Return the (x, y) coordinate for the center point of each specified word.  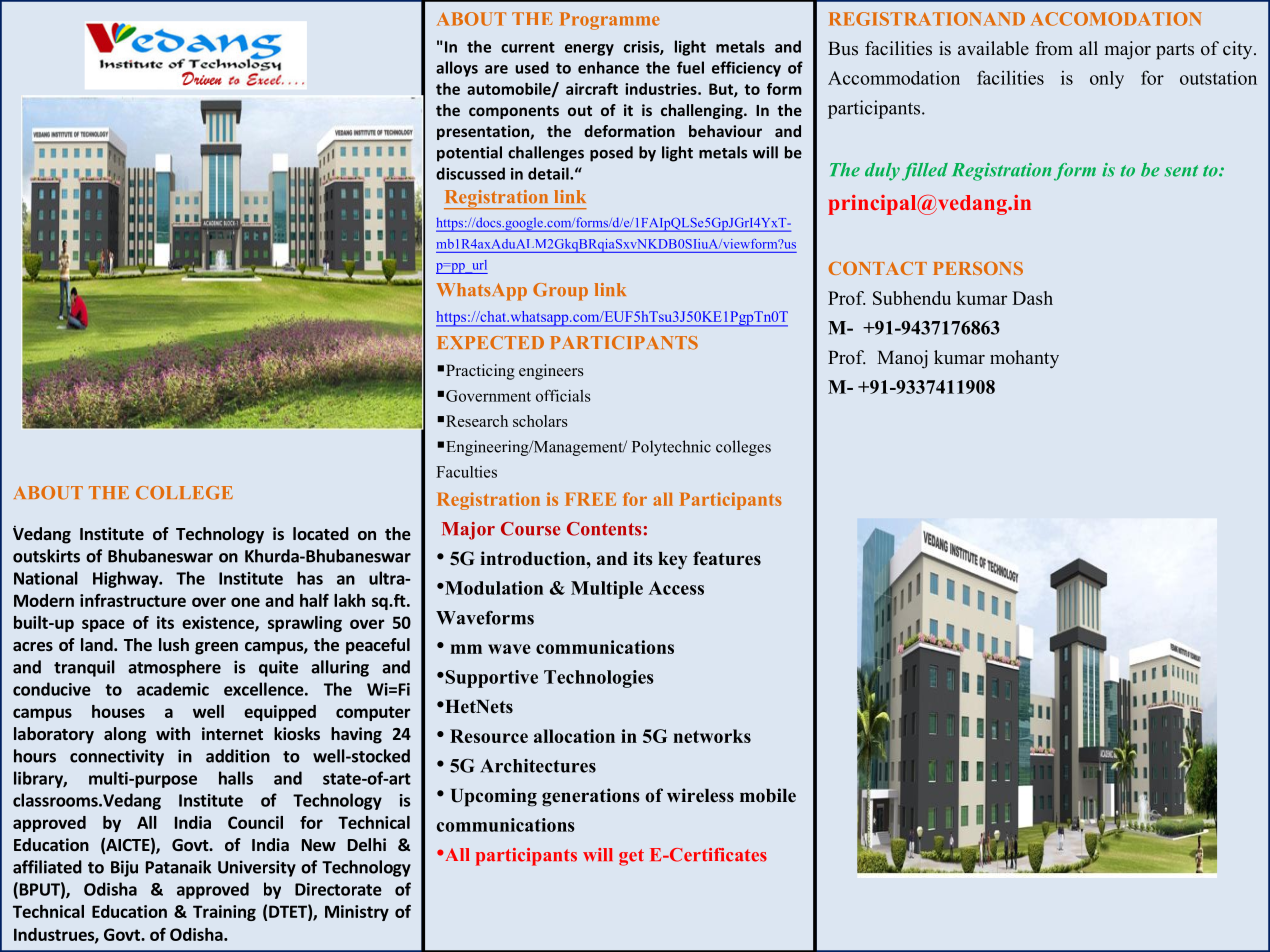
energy (589, 50)
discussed (470, 173)
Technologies (599, 679)
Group (560, 292)
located (321, 533)
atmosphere (174, 668)
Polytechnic (671, 448)
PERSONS (978, 268)
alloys (457, 69)
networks (712, 736)
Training (224, 913)
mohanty (1024, 359)
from (1054, 48)
